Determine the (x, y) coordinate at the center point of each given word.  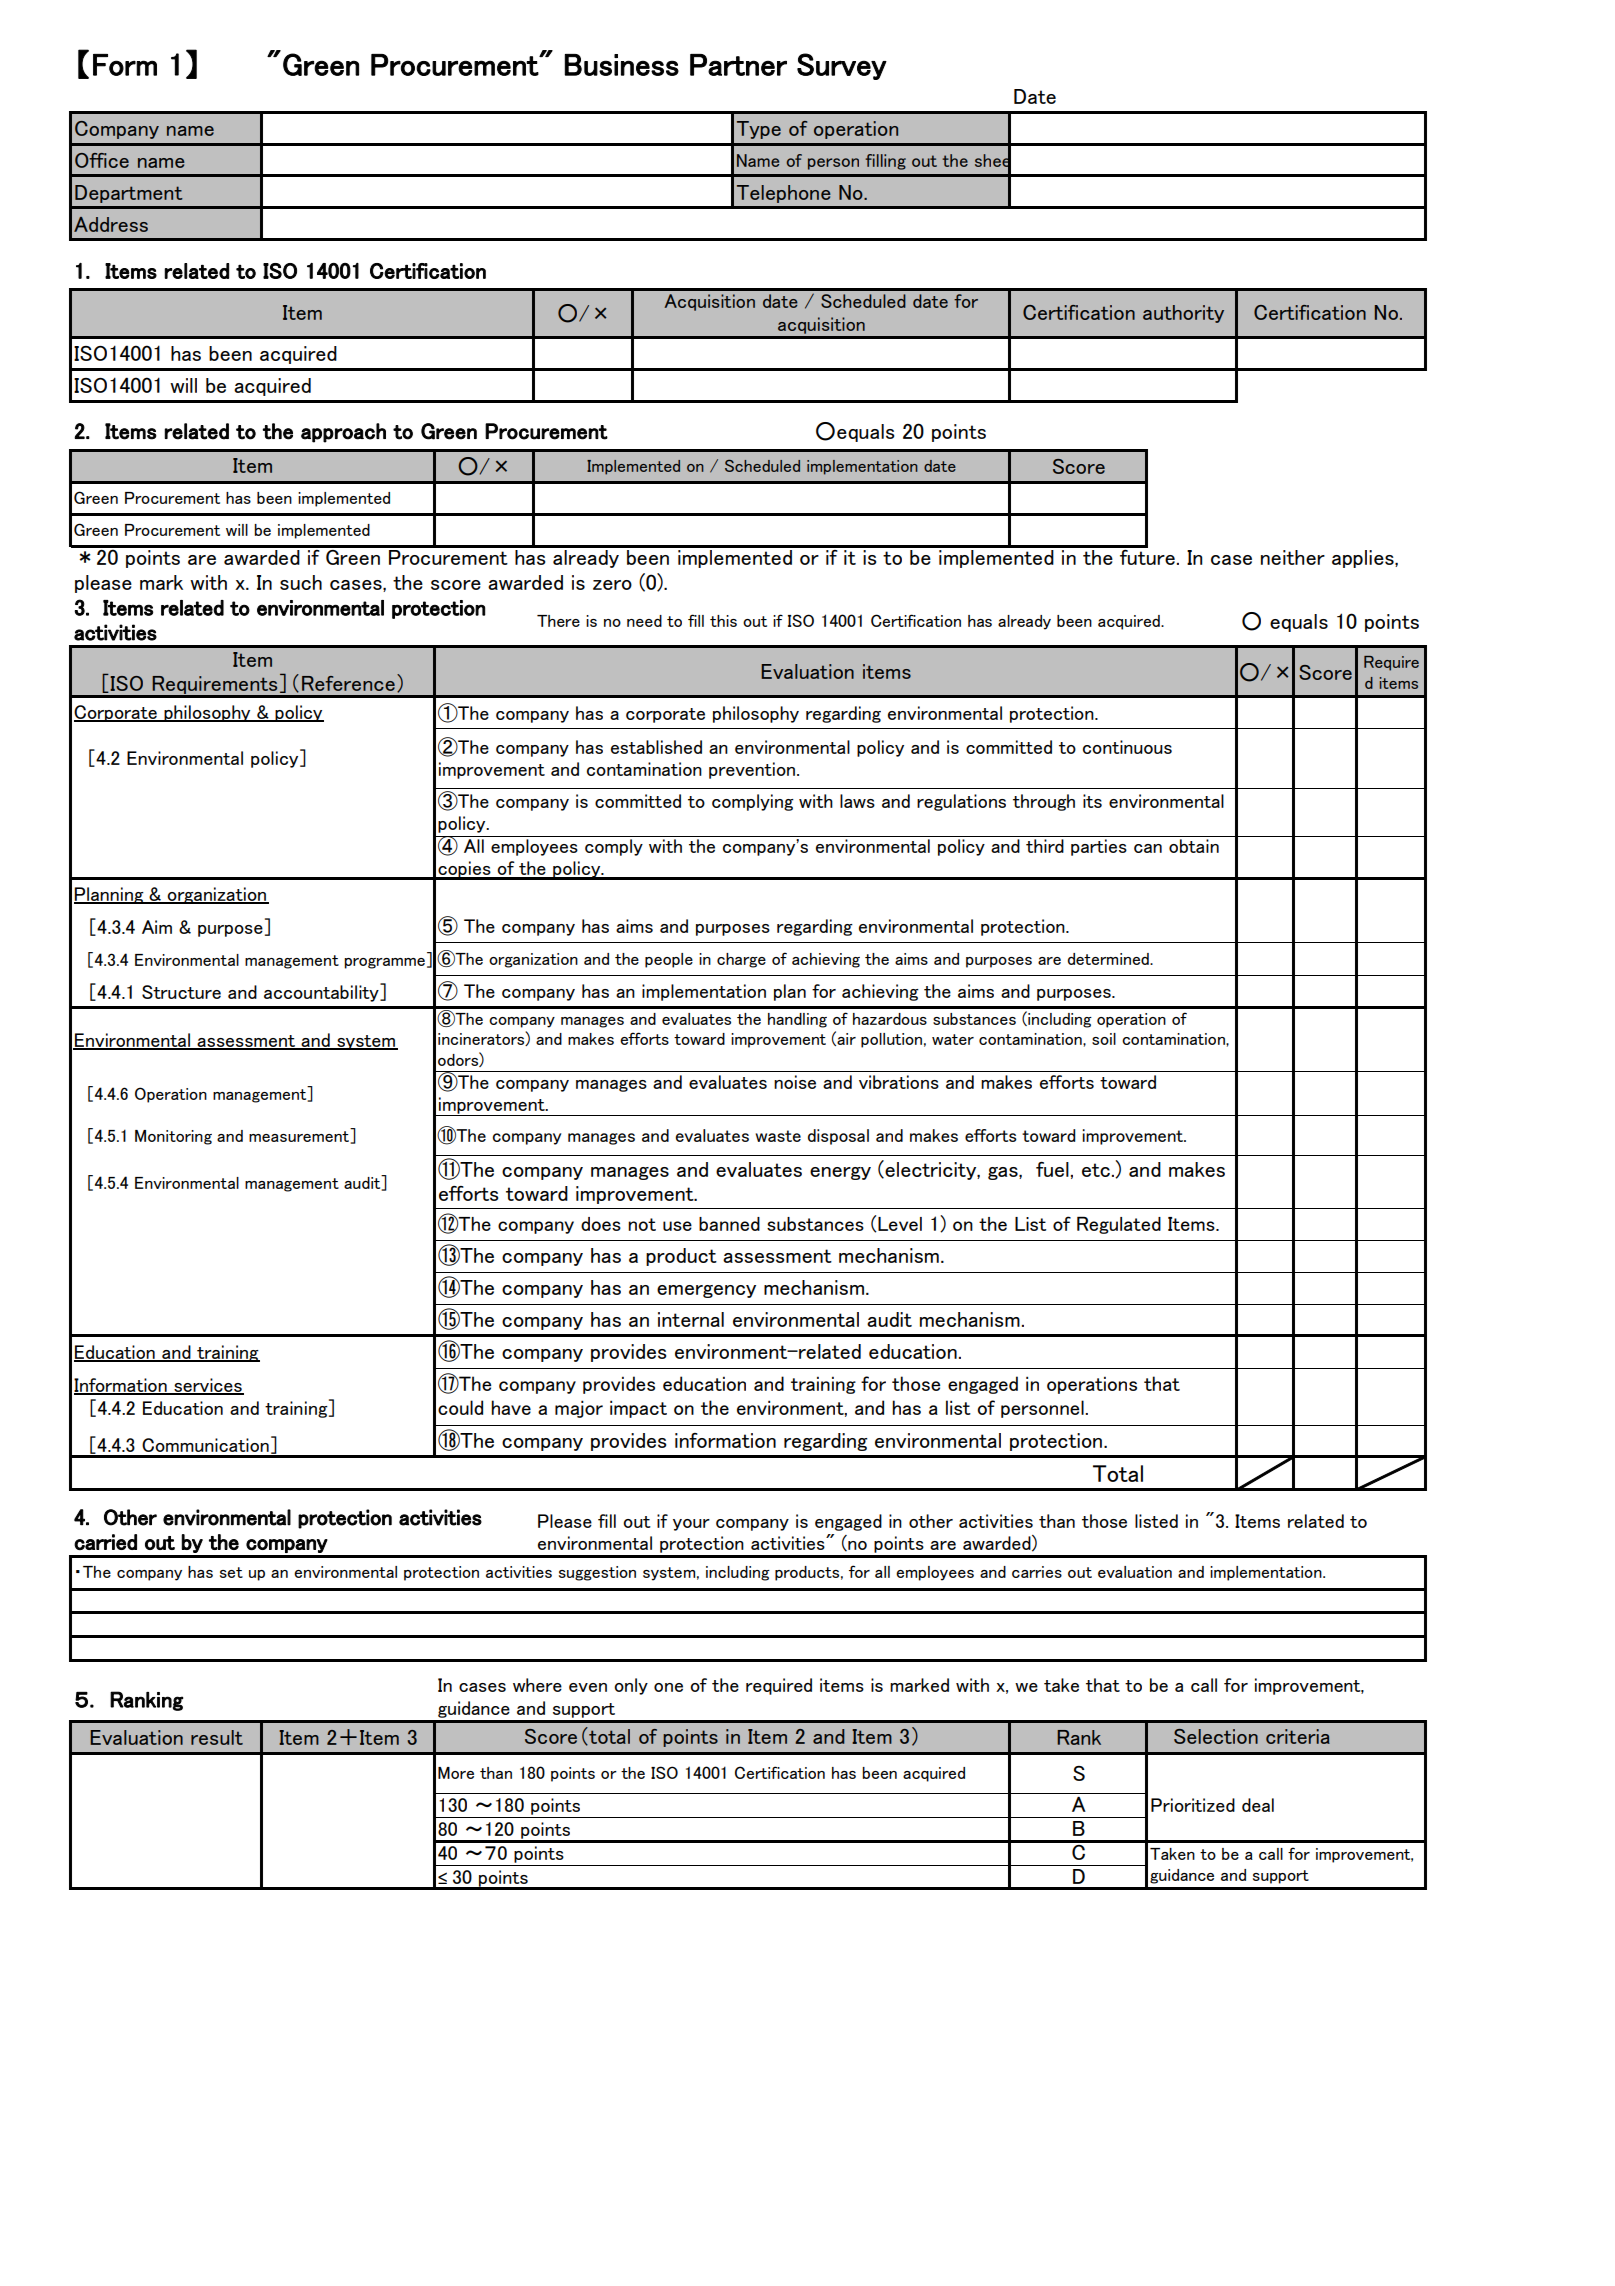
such (301, 582)
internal (691, 1319)
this (723, 621)
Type (759, 130)
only (631, 1686)
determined (1109, 959)
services (208, 1386)
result (217, 1737)
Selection (1216, 1736)
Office (102, 160)
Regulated (1119, 1225)
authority (1183, 314)
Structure (181, 992)
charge (741, 960)
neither (1293, 557)
